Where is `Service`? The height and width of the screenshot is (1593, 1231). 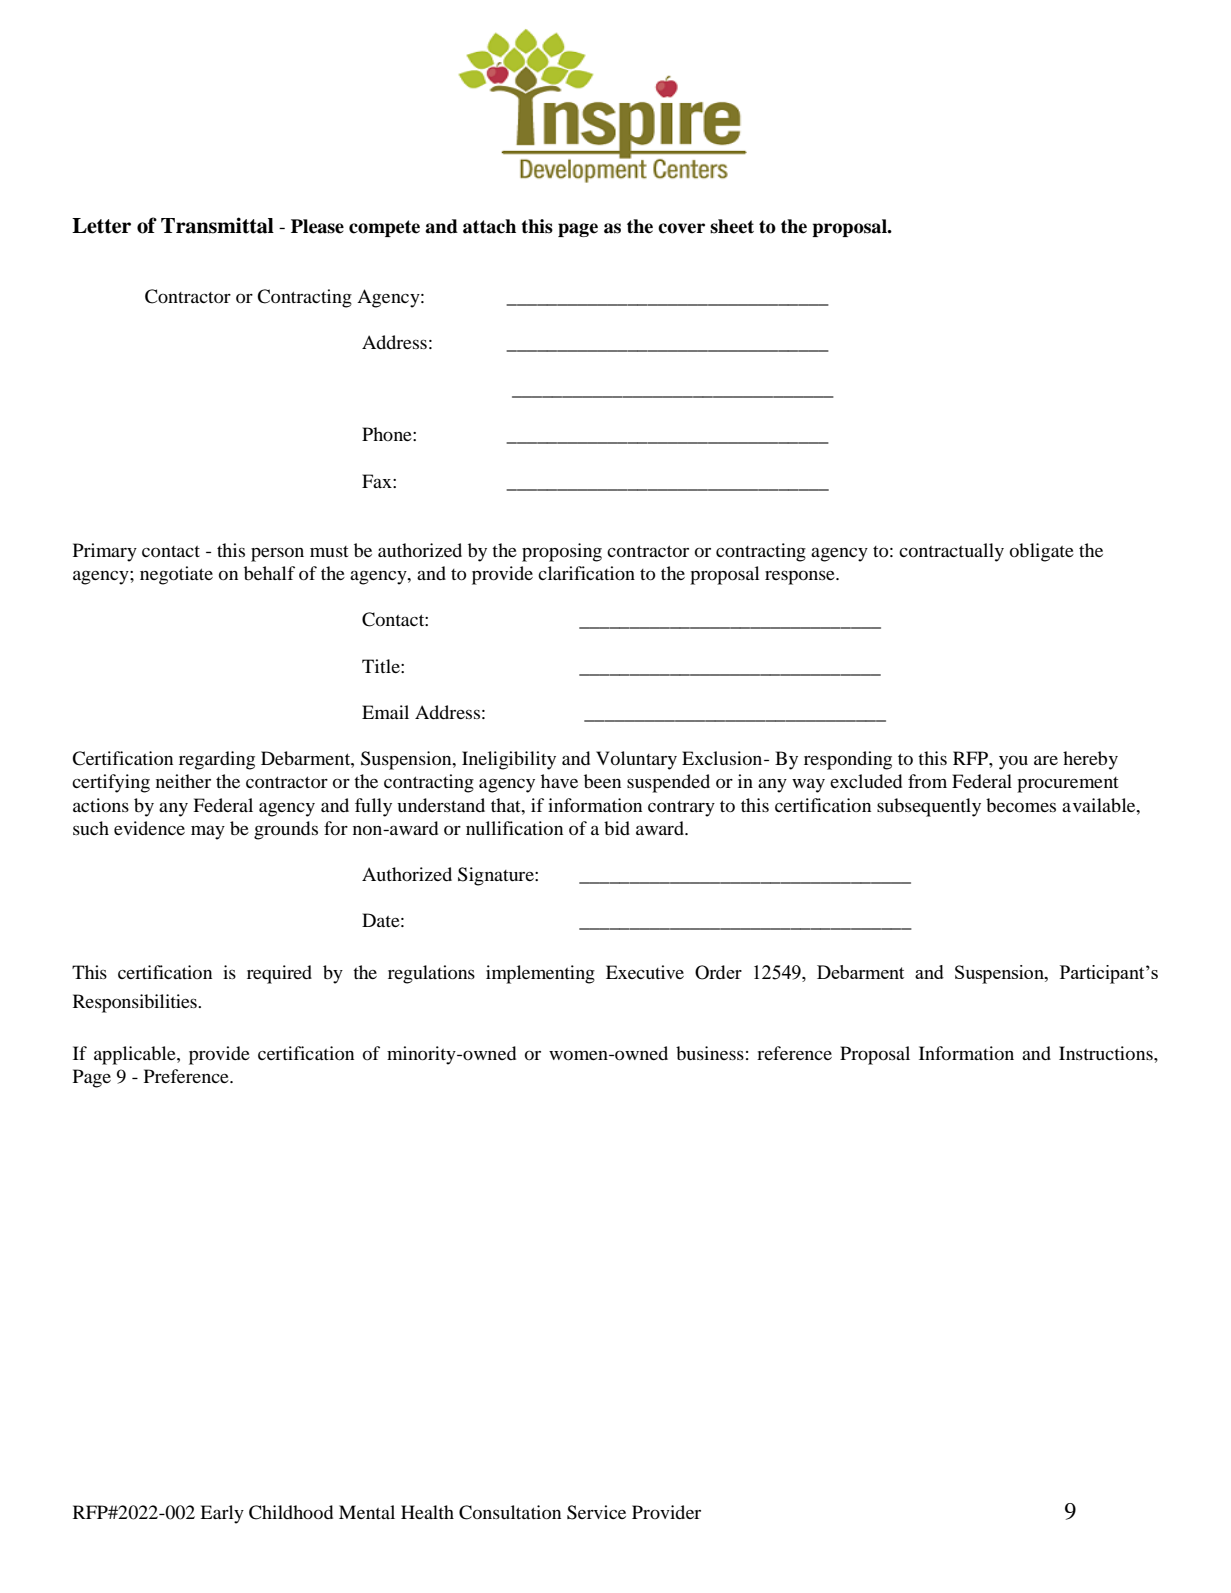
Service is located at coordinates (596, 1512).
